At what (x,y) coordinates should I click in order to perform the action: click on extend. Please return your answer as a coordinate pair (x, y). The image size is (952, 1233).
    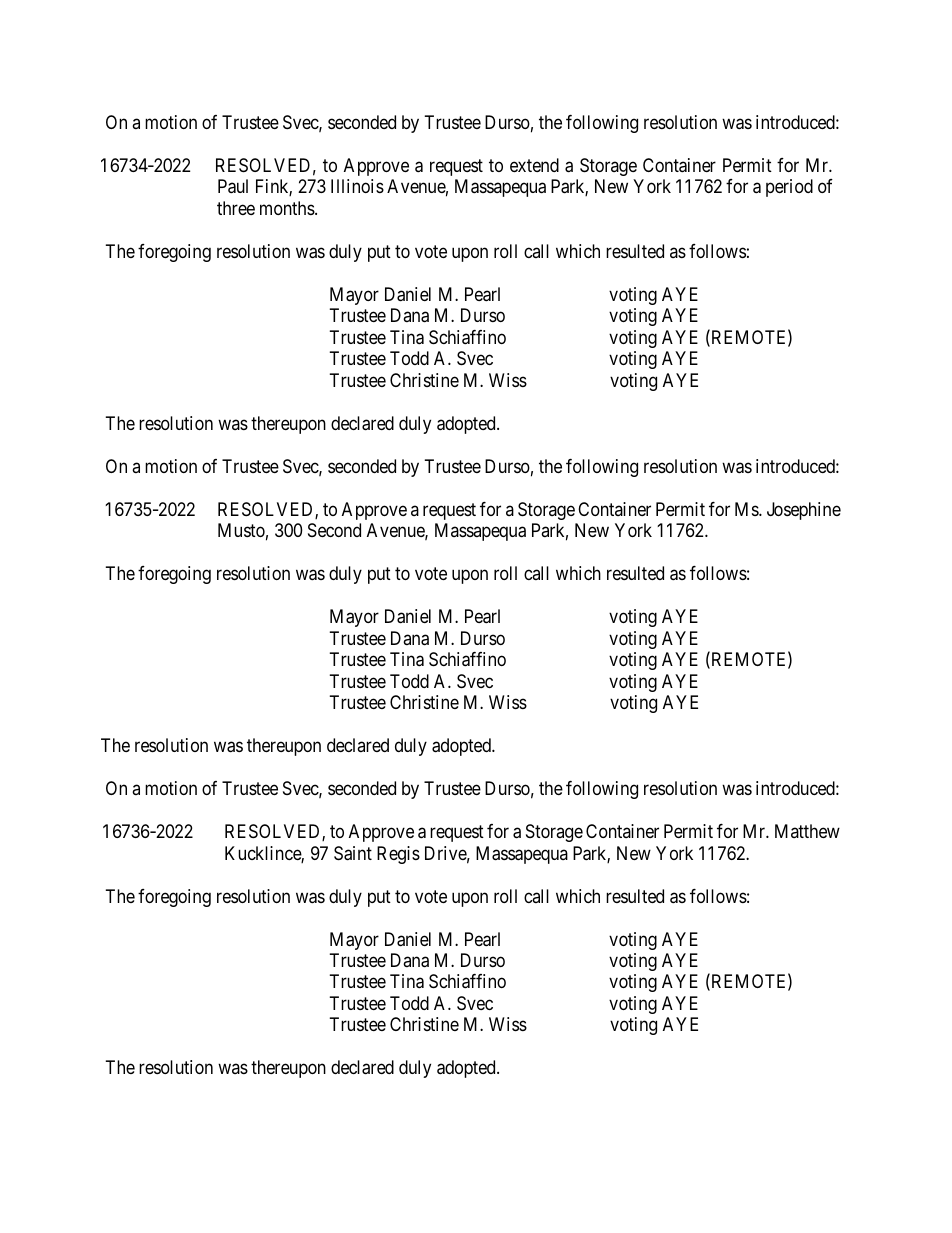
    Looking at the image, I should click on (534, 165).
